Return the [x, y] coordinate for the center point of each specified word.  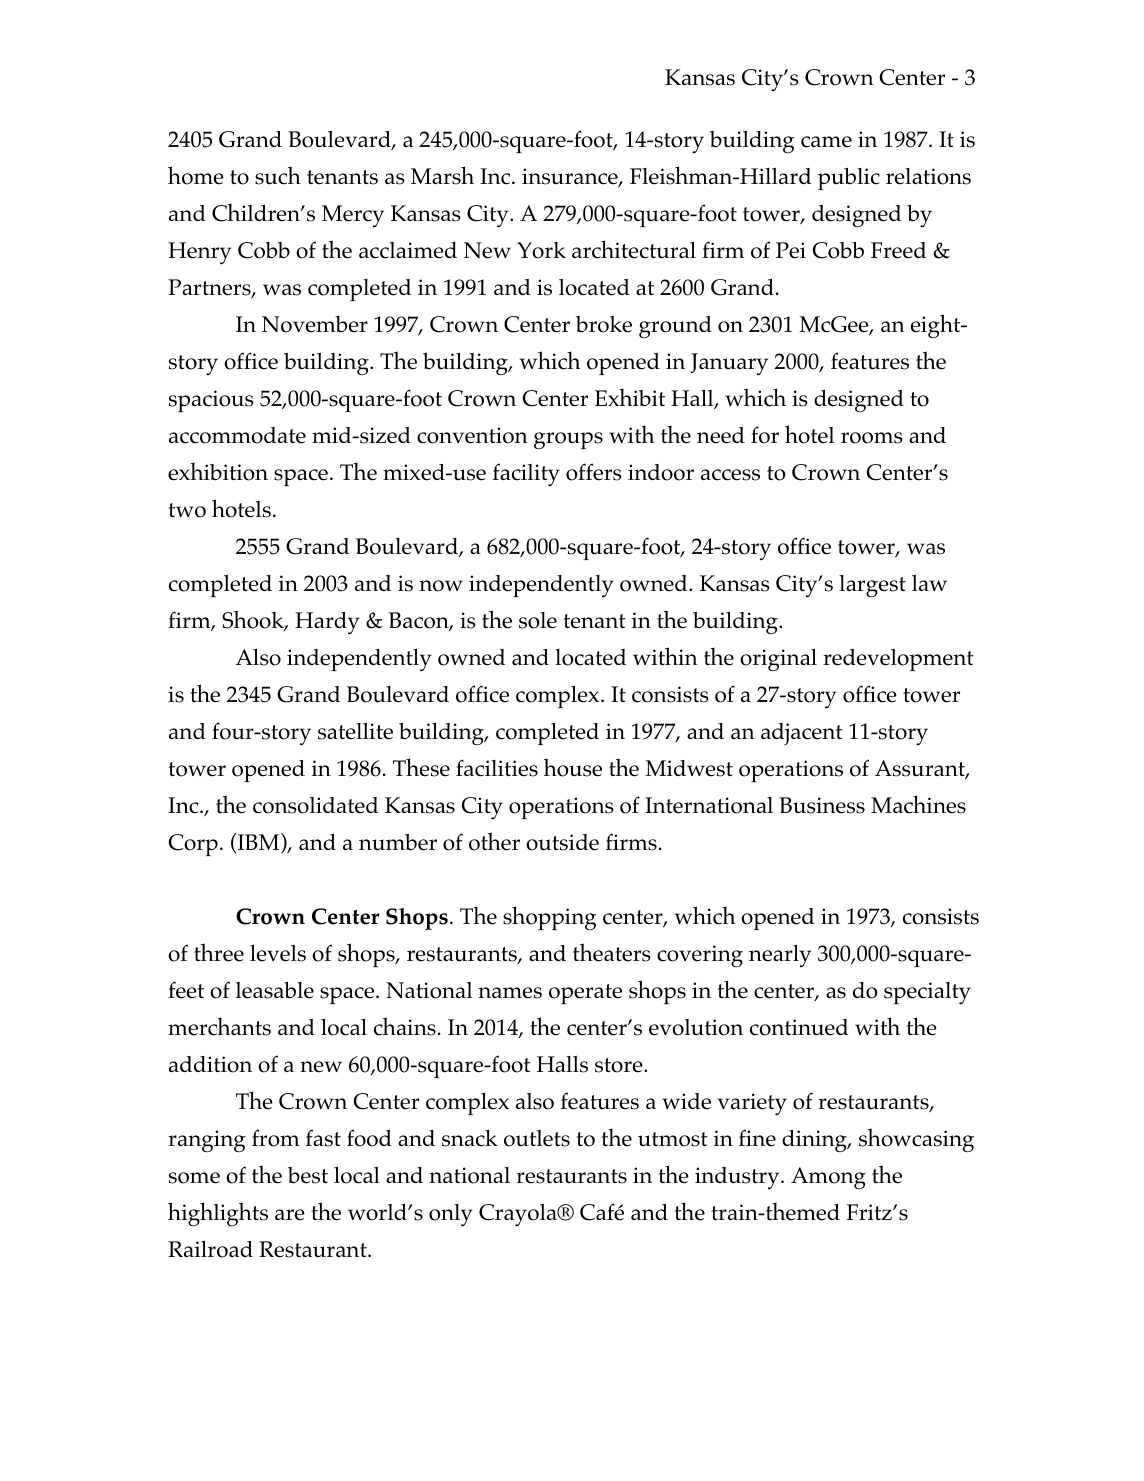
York [541, 250]
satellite [355, 731]
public [849, 179]
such [278, 175]
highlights [218, 1214]
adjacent [802, 734]
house [573, 767]
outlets [537, 1138]
